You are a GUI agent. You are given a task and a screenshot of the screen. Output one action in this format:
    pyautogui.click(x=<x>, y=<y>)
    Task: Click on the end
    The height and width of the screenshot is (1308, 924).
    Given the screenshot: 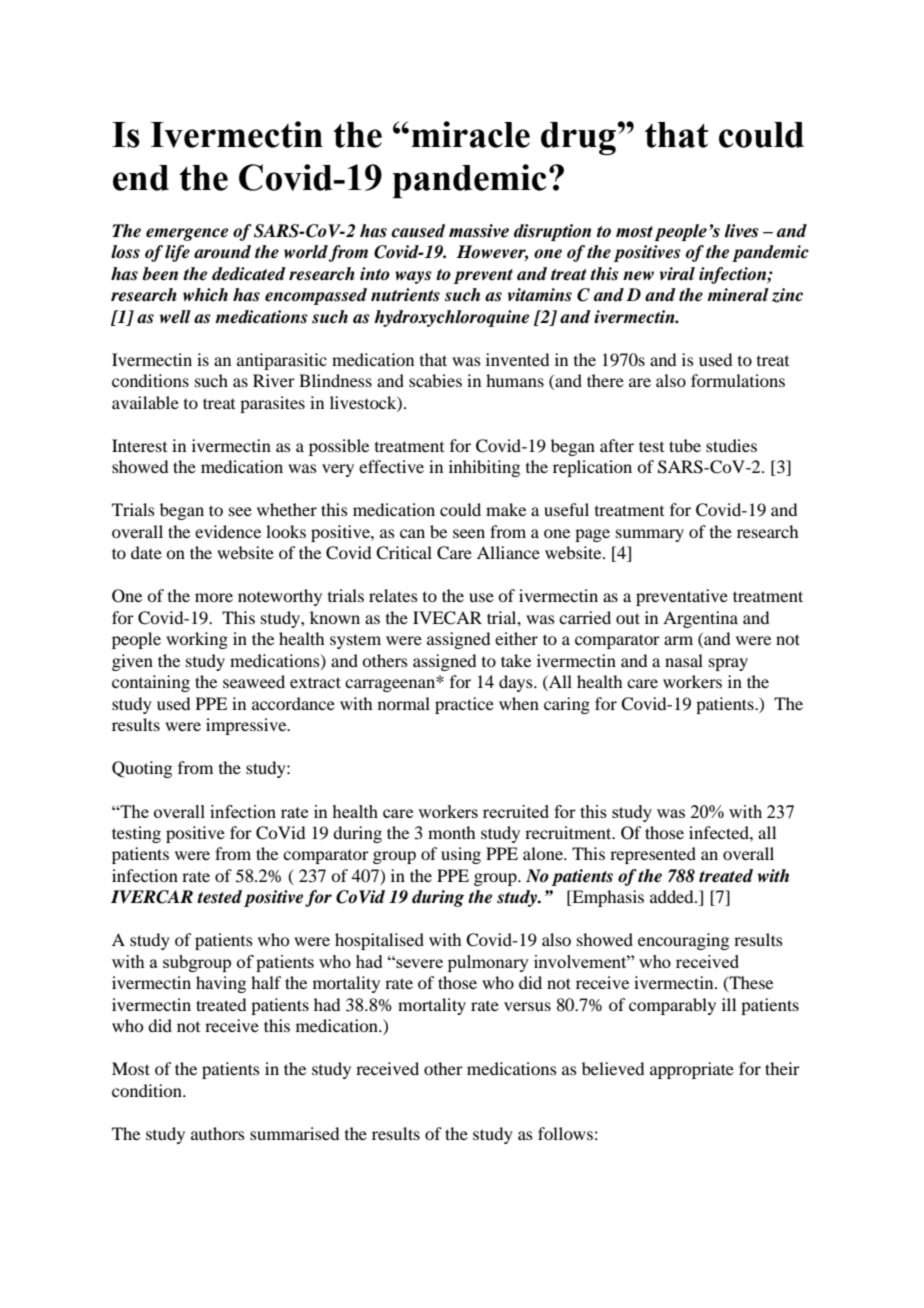 What is the action you would take?
    pyautogui.click(x=141, y=178)
